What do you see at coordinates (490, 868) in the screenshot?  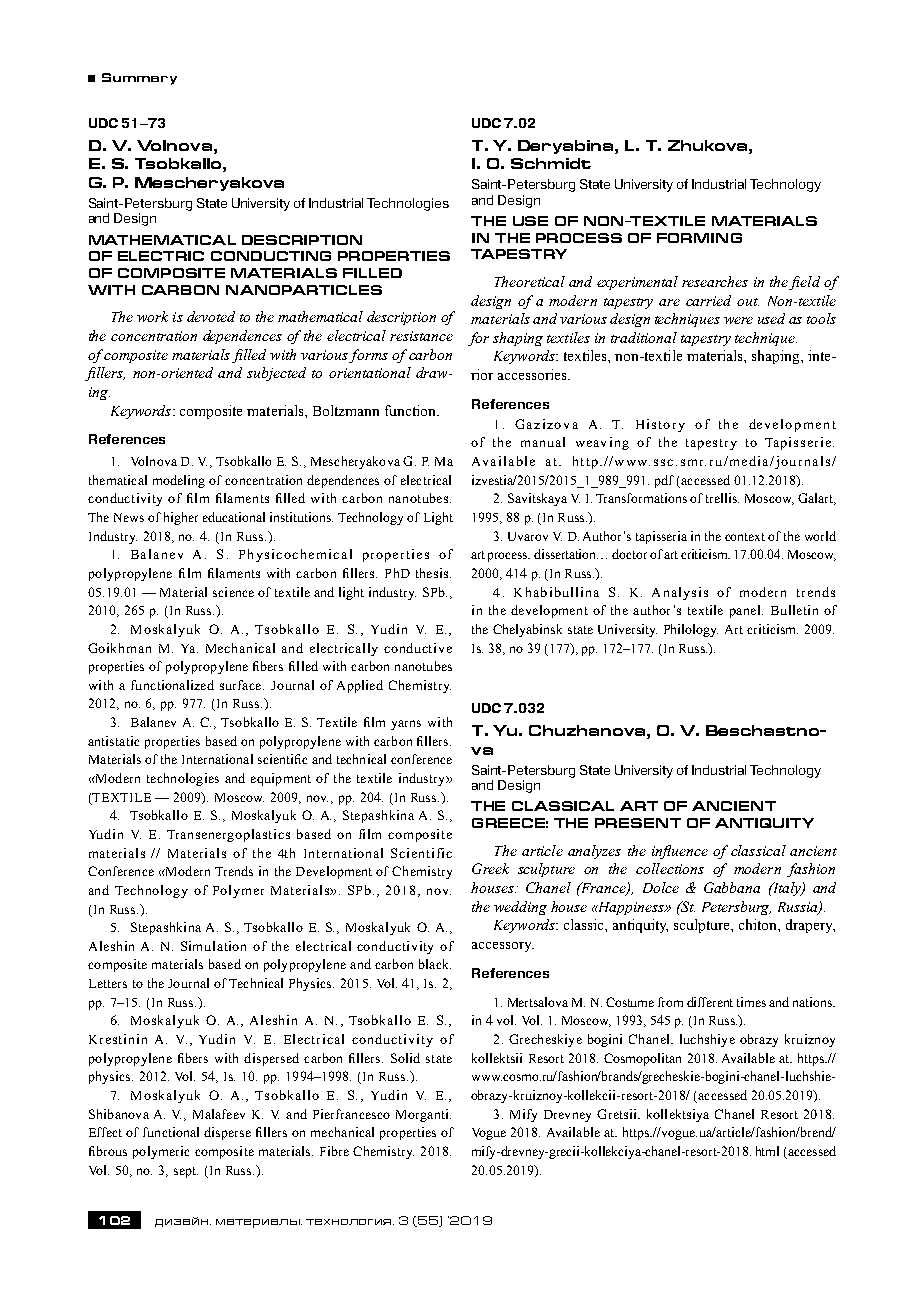 I see `Greek` at bounding box center [490, 868].
